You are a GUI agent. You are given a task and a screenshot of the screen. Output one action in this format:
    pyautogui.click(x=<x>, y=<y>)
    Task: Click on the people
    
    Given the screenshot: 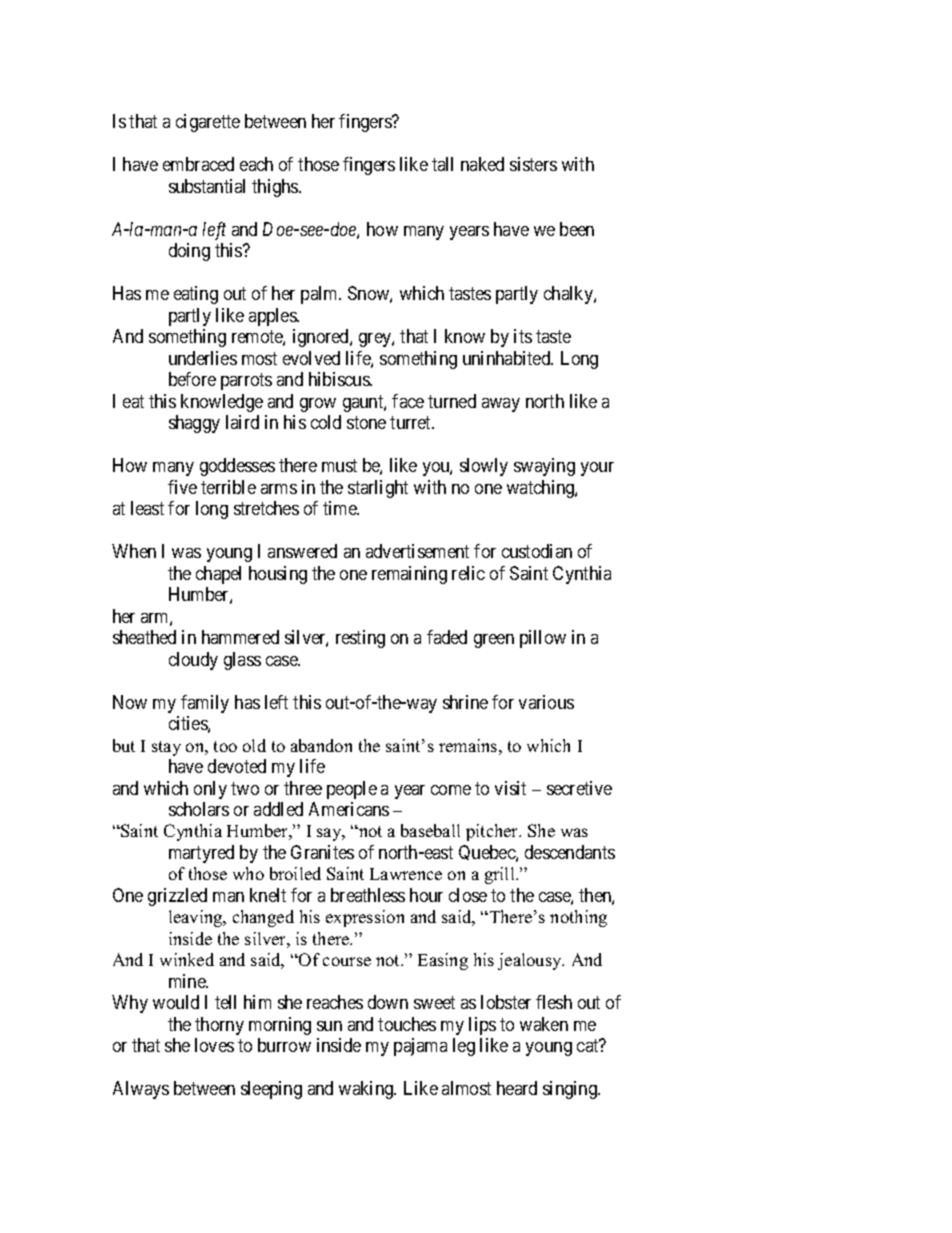 What is the action you would take?
    pyautogui.click(x=352, y=790)
